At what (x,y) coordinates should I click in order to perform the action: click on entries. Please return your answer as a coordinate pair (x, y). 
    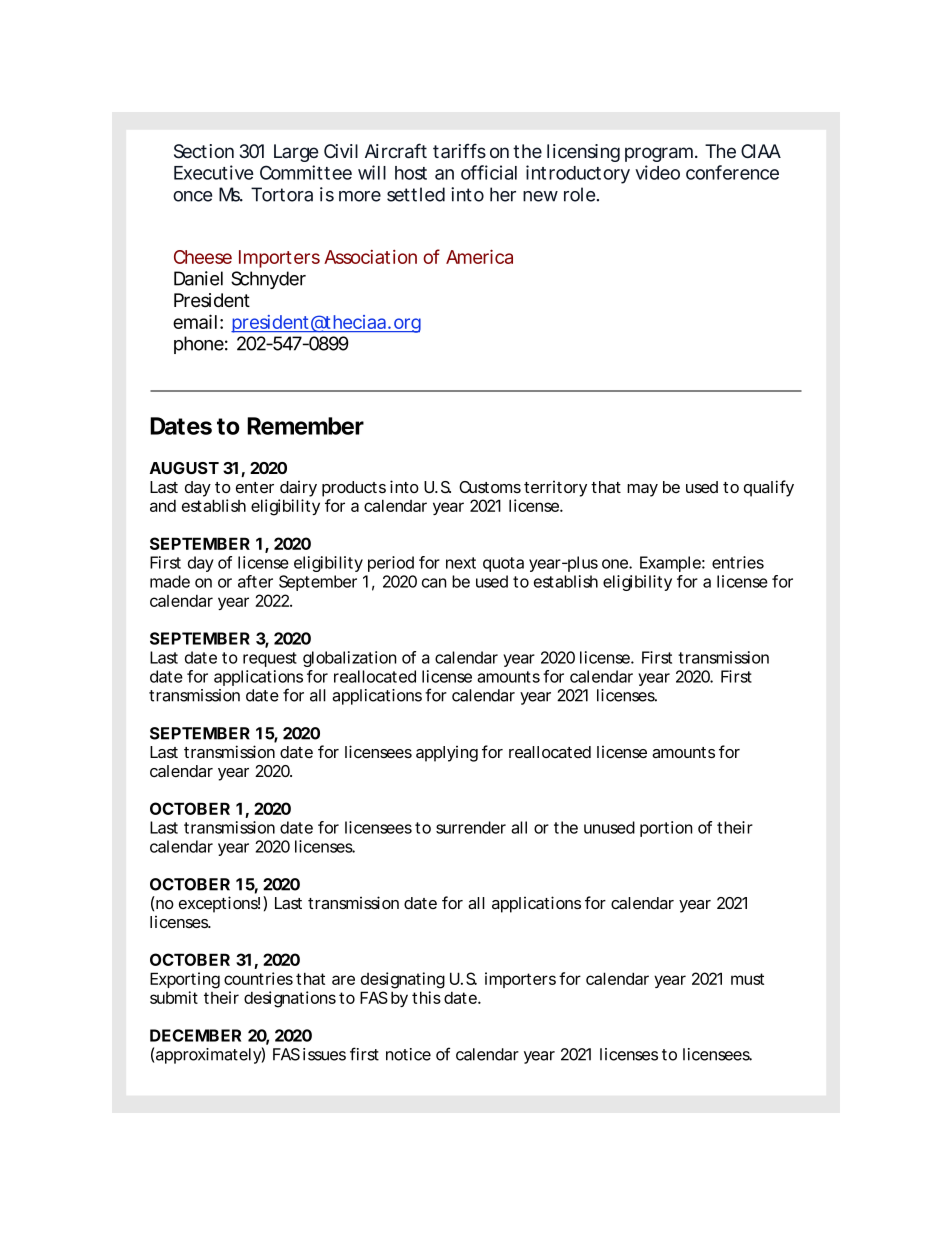
    Looking at the image, I should click on (738, 562).
